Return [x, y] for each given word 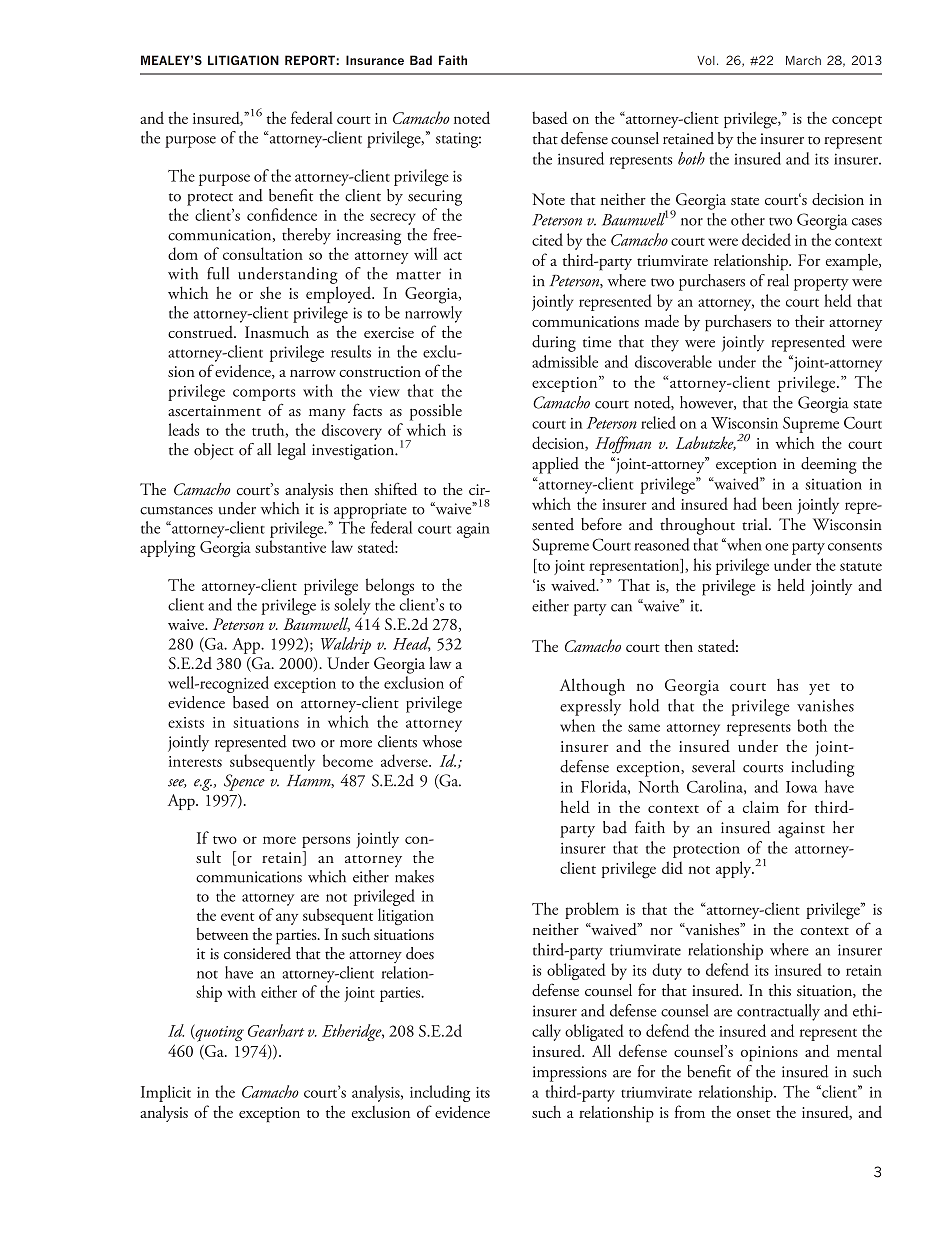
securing [435, 198]
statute [861, 567]
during [554, 343]
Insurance [375, 60]
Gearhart [276, 1030]
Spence [244, 782]
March [803, 60]
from [690, 1111]
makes [414, 876]
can [621, 608]
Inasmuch [277, 332]
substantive [290, 546]
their [810, 321]
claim [761, 807]
